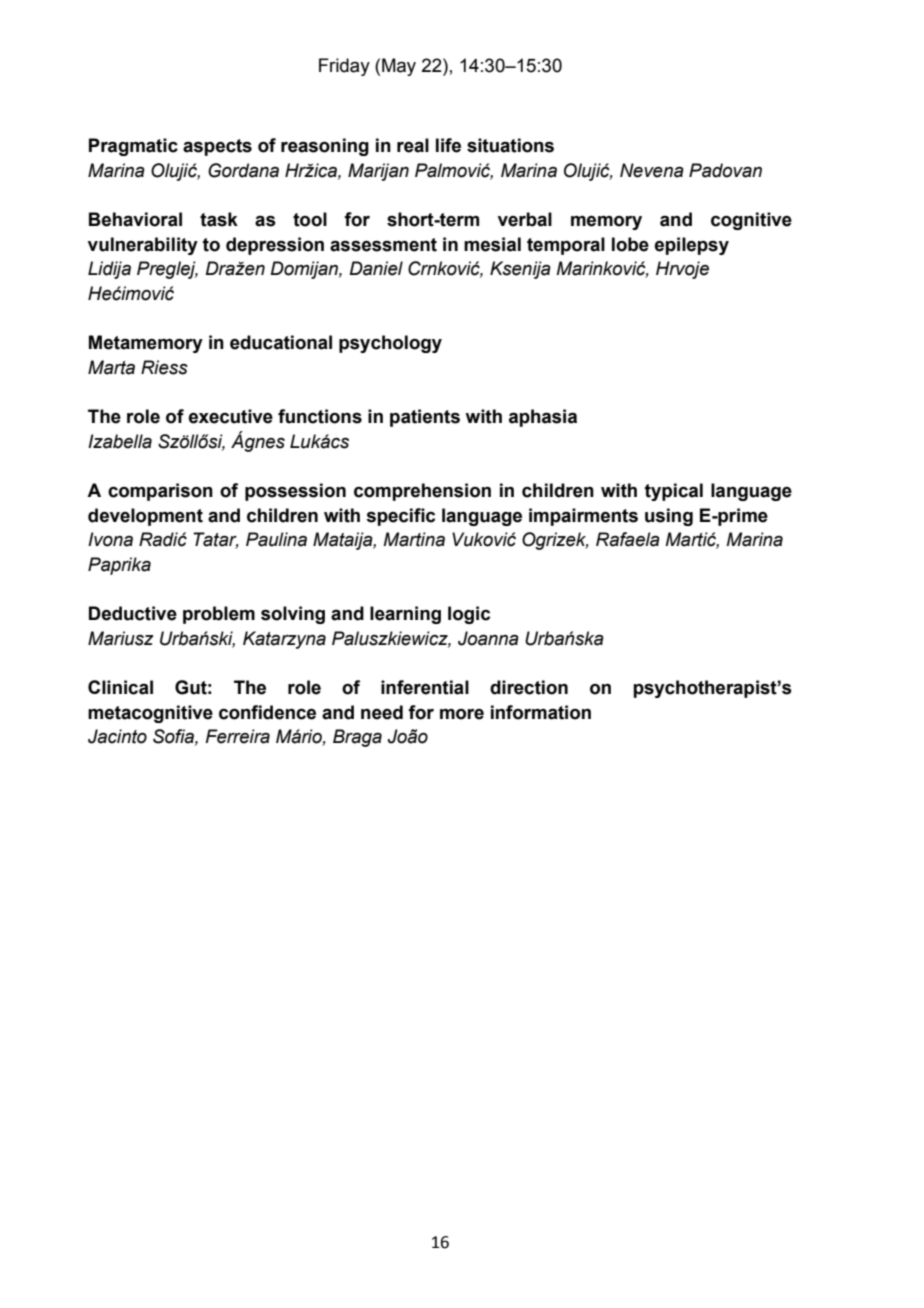 The width and height of the screenshot is (924, 1308). Describe the element at coordinates (630, 244) in the screenshot. I see `lobe` at that location.
